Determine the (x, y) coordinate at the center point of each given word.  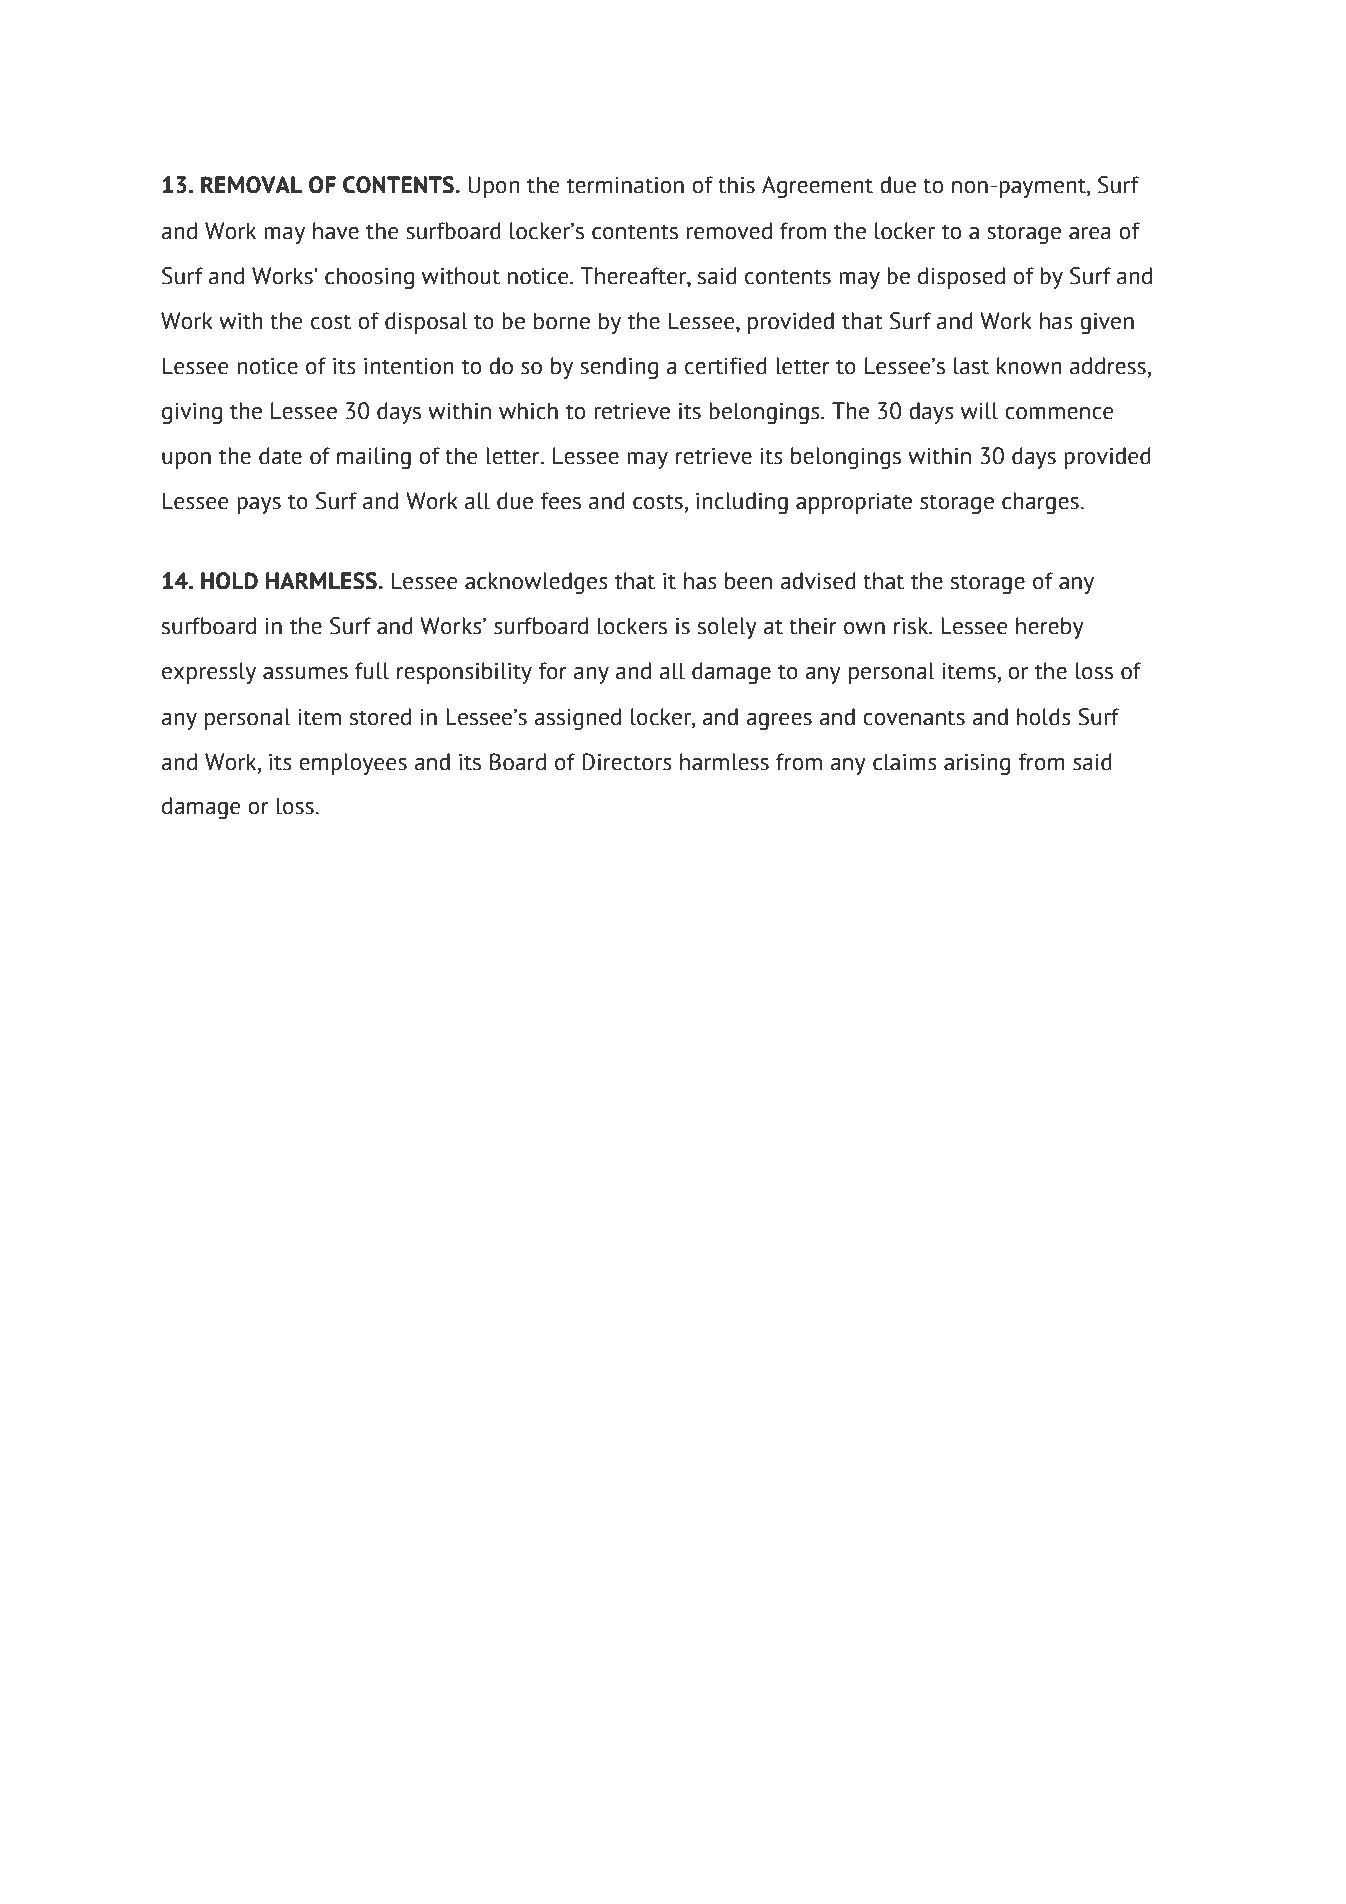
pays (259, 505)
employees (353, 764)
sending (619, 368)
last (971, 366)
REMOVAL (251, 185)
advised (818, 581)
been (748, 581)
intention (409, 366)
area (1090, 233)
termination (625, 185)
